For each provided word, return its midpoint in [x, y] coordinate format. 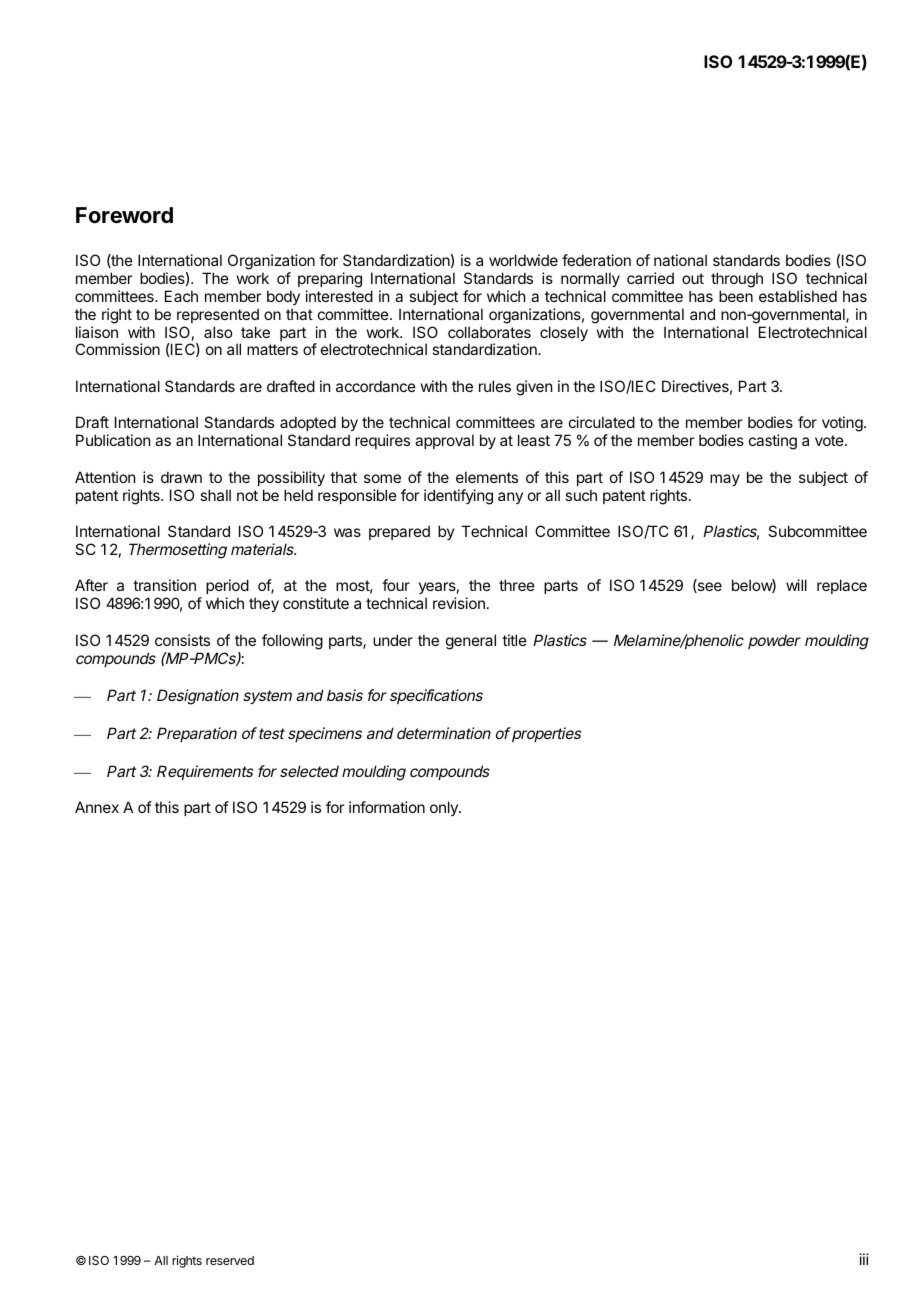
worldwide [523, 260]
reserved [230, 1260]
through [737, 280]
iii [864, 1259]
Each [181, 296]
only [445, 808]
